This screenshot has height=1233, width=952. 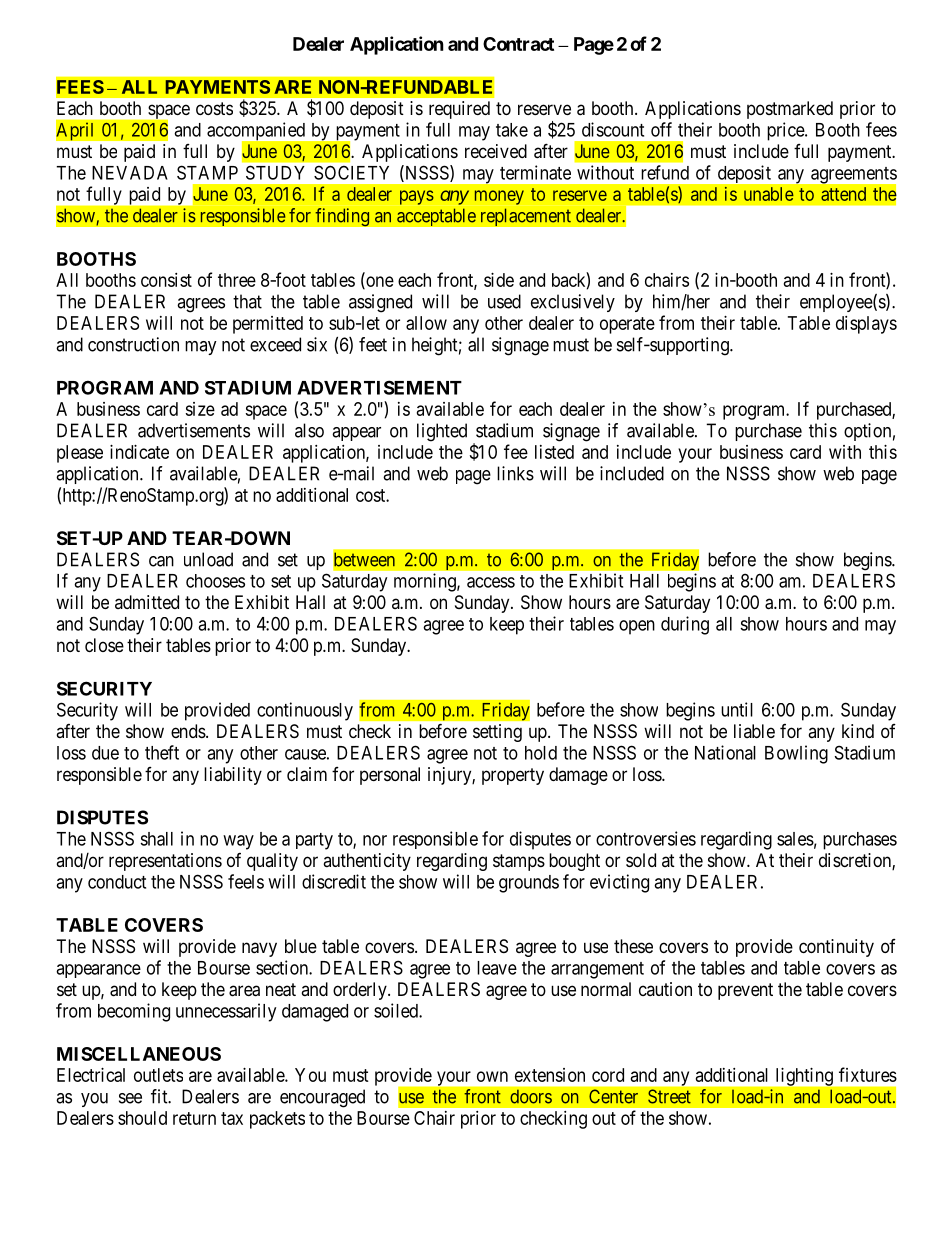 What do you see at coordinates (804, 1077) in the screenshot?
I see `lighting` at bounding box center [804, 1077].
